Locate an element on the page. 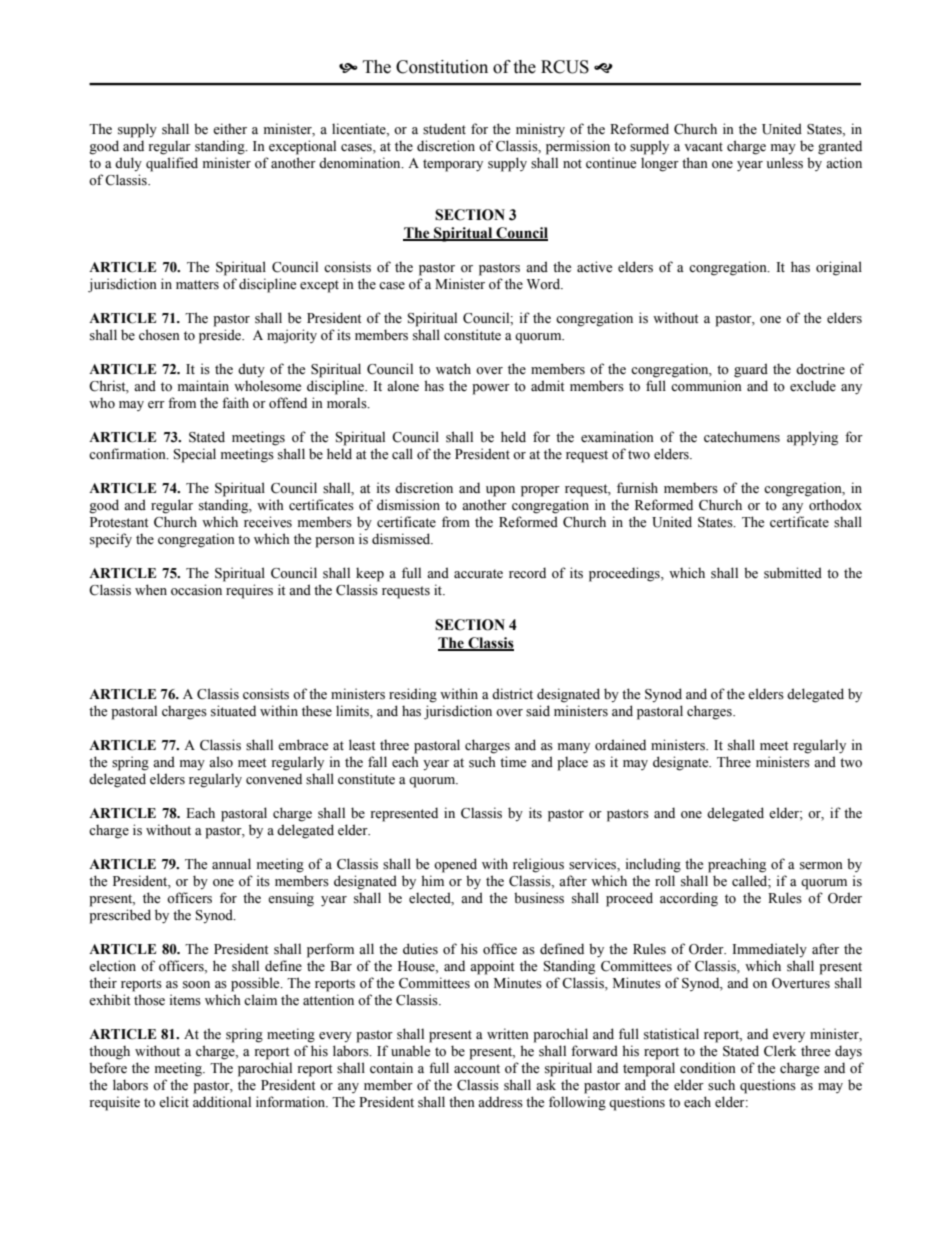  catechumens is located at coordinates (742, 437).
